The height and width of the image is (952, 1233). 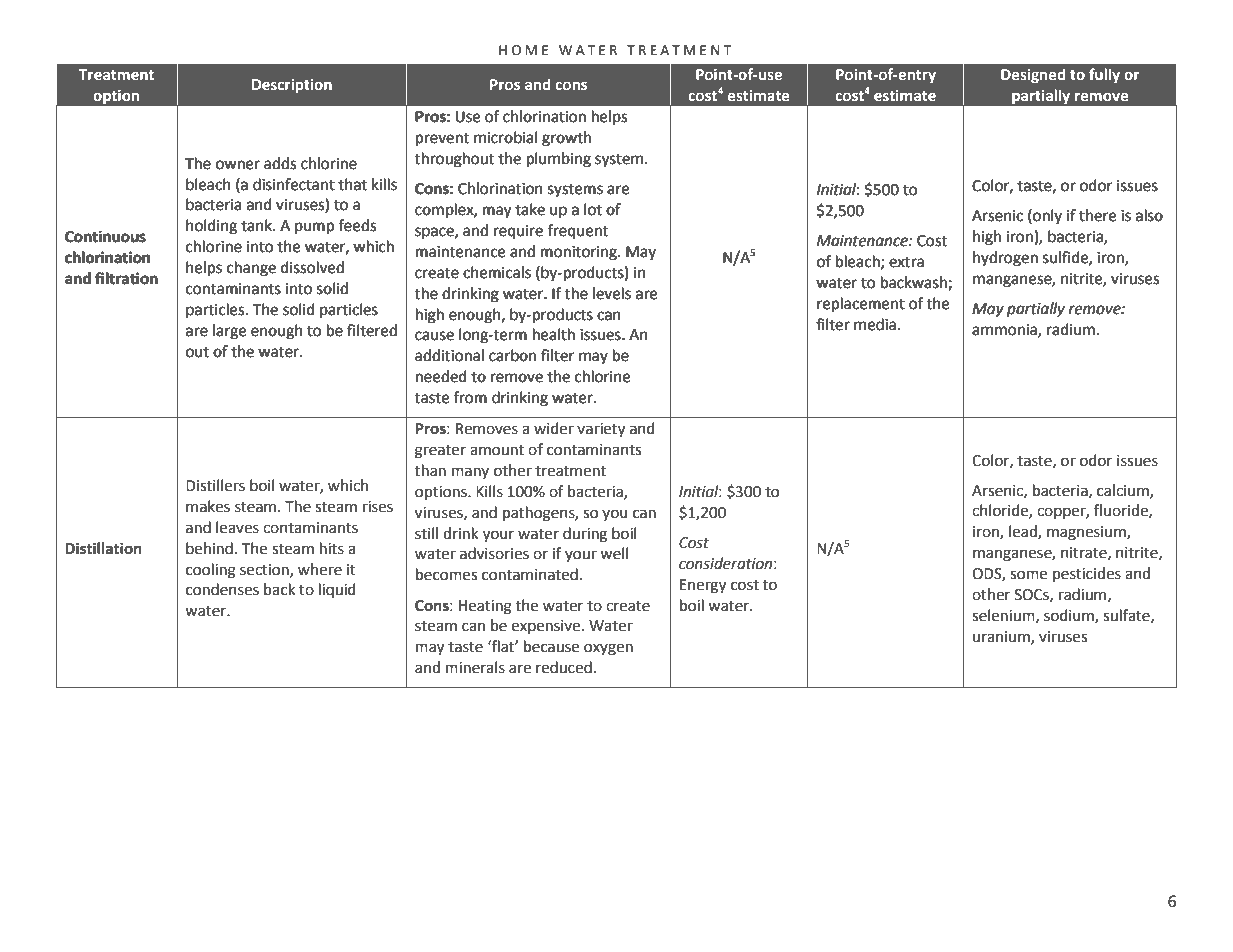 I want to click on during, so click(x=585, y=535).
